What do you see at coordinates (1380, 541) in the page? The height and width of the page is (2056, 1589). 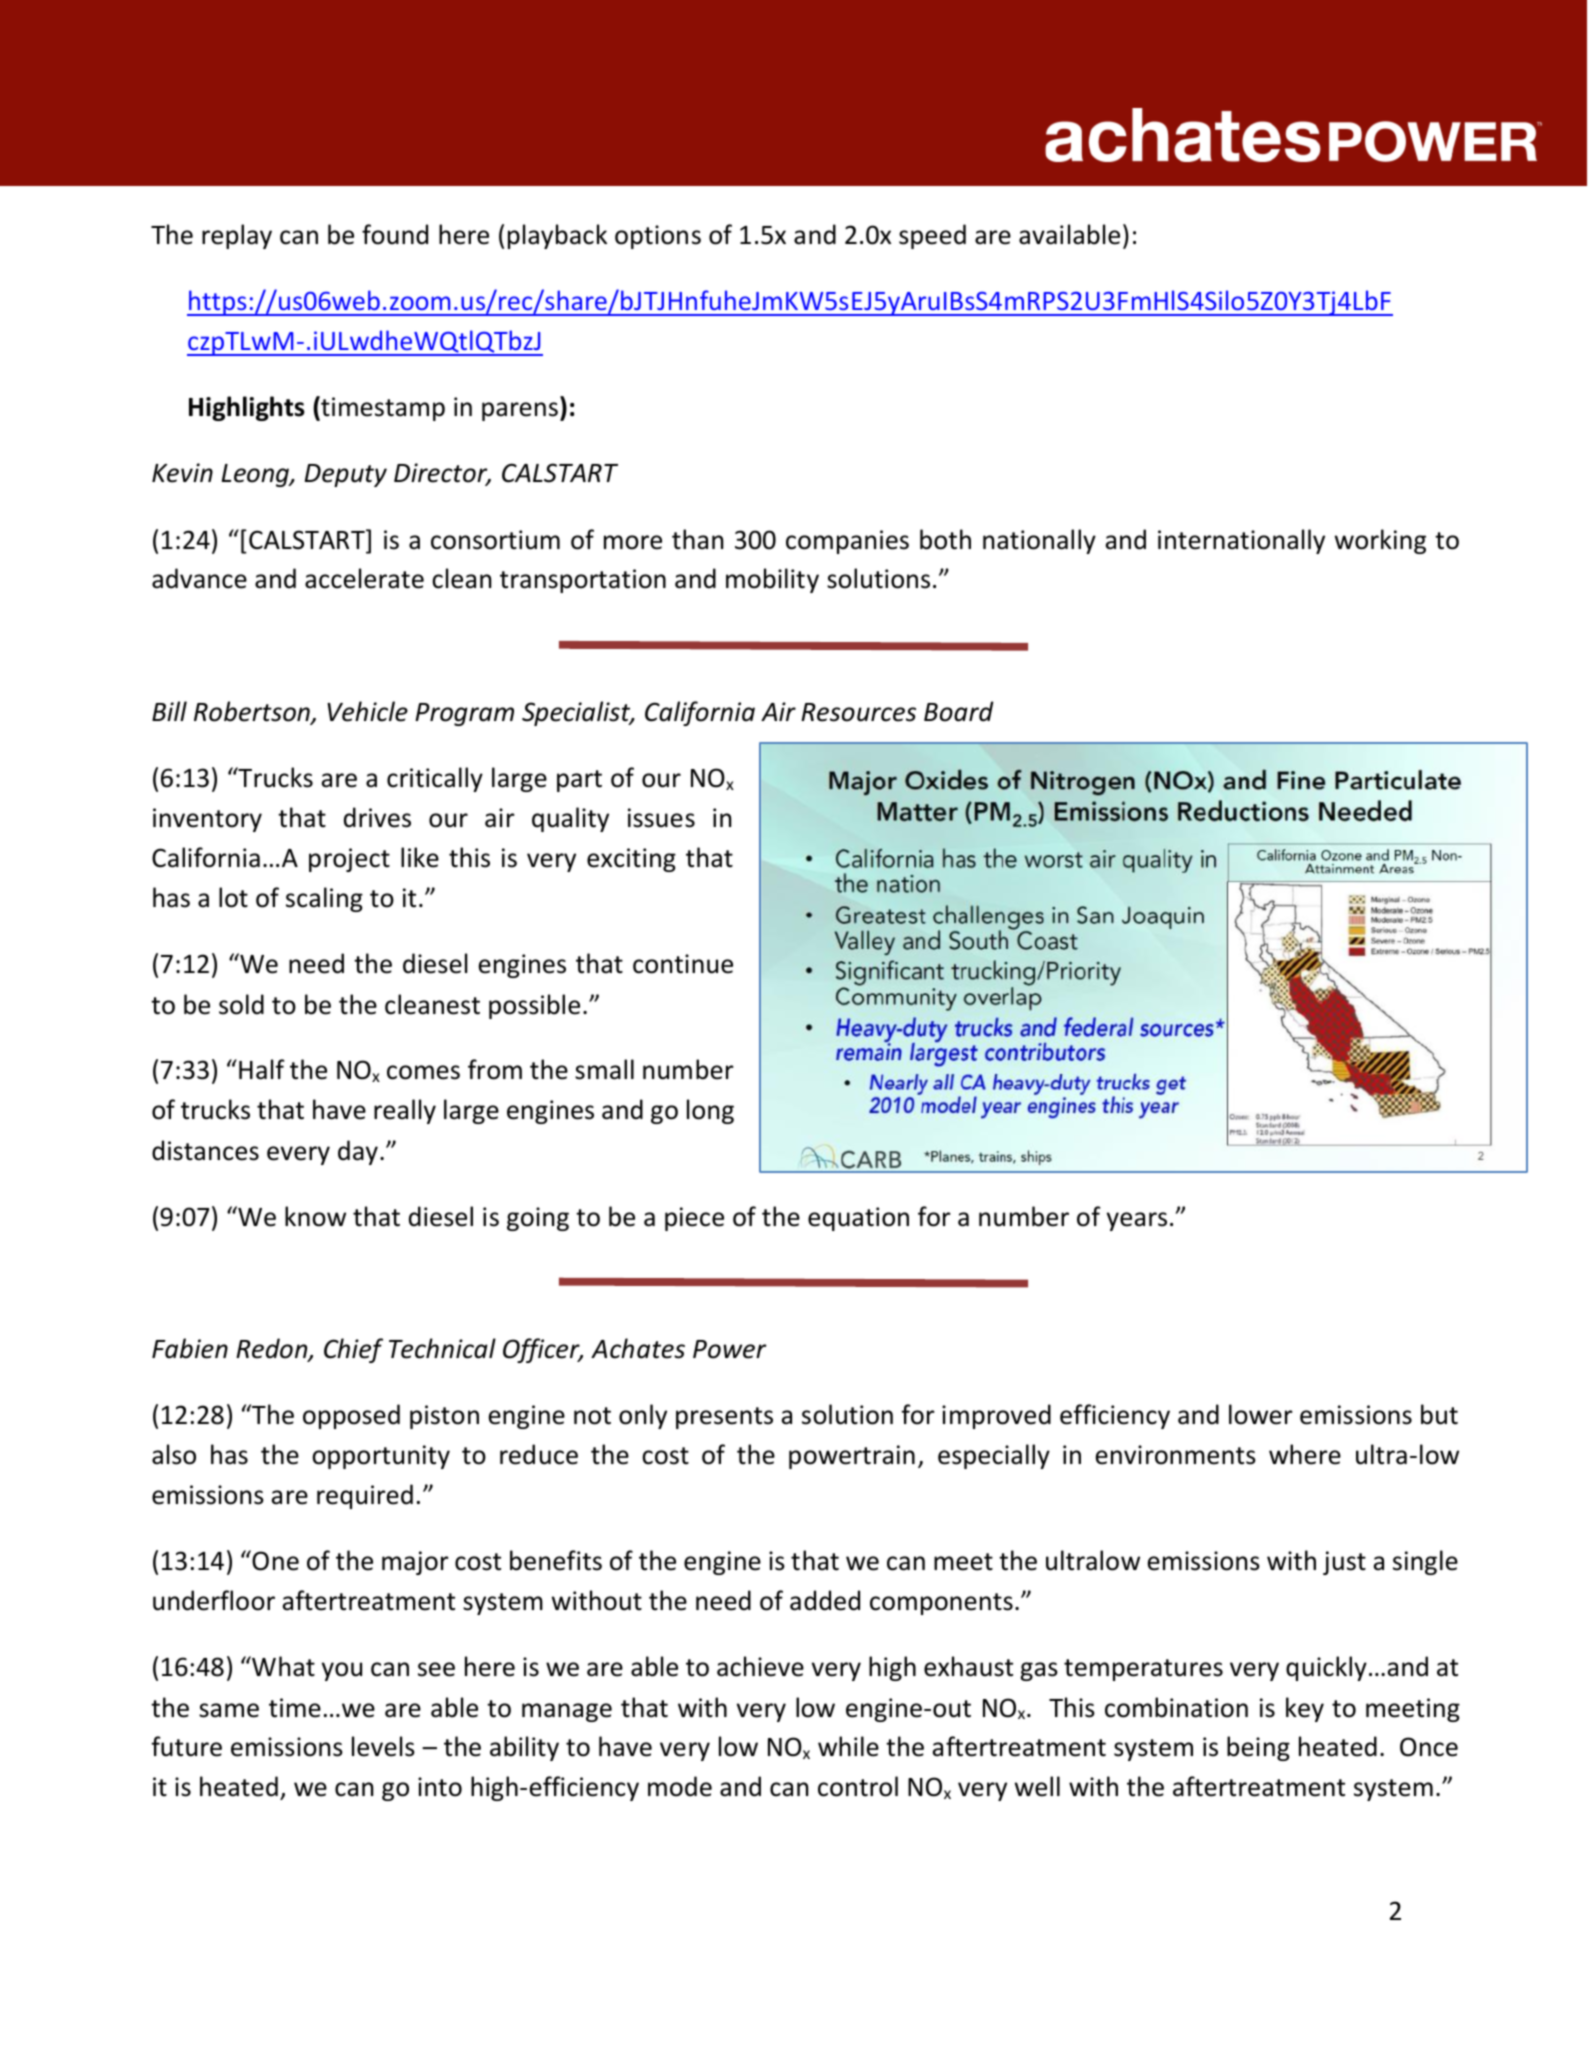 I see `working` at bounding box center [1380, 541].
